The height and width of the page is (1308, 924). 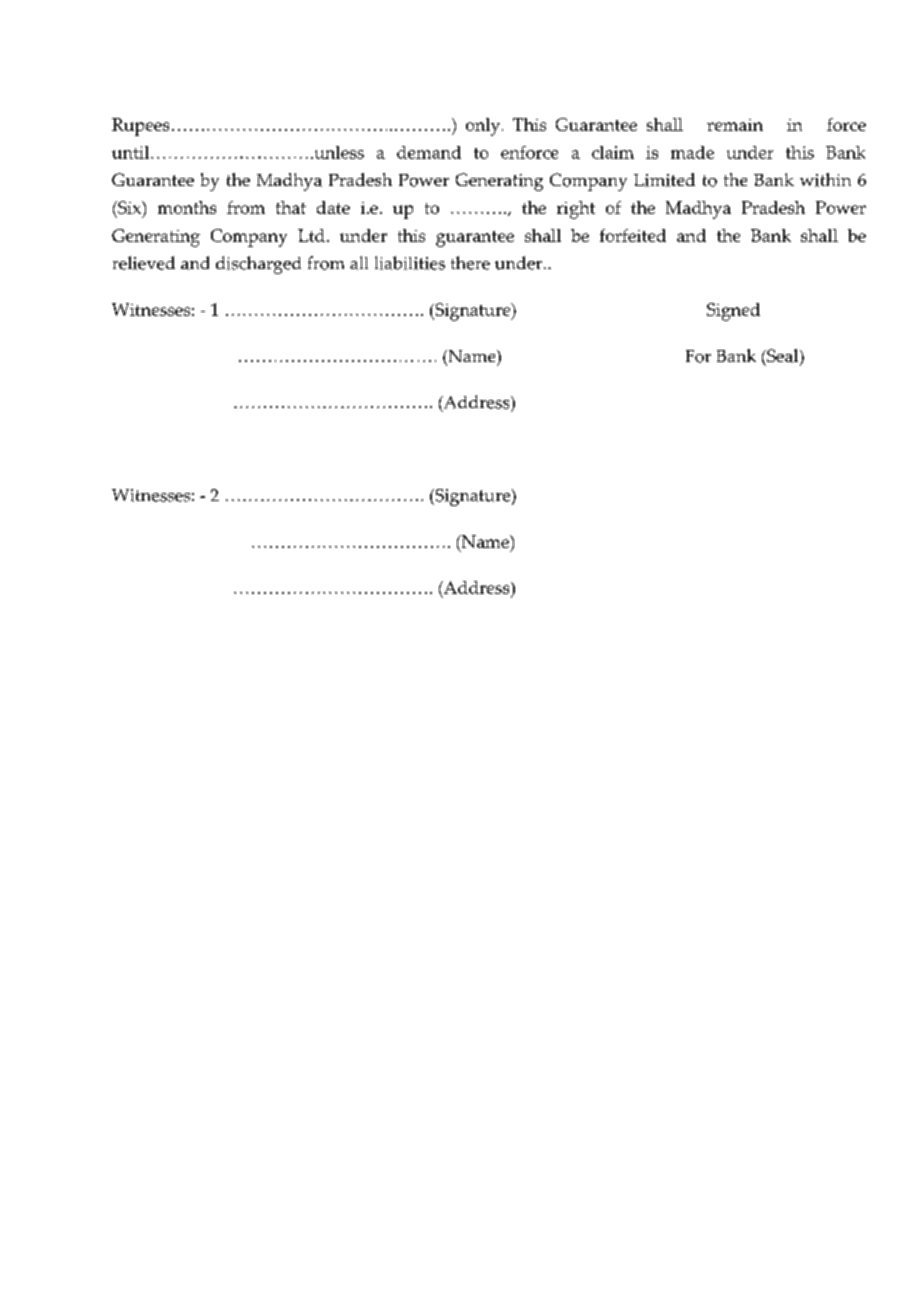 I want to click on discharged, so click(x=258, y=265).
